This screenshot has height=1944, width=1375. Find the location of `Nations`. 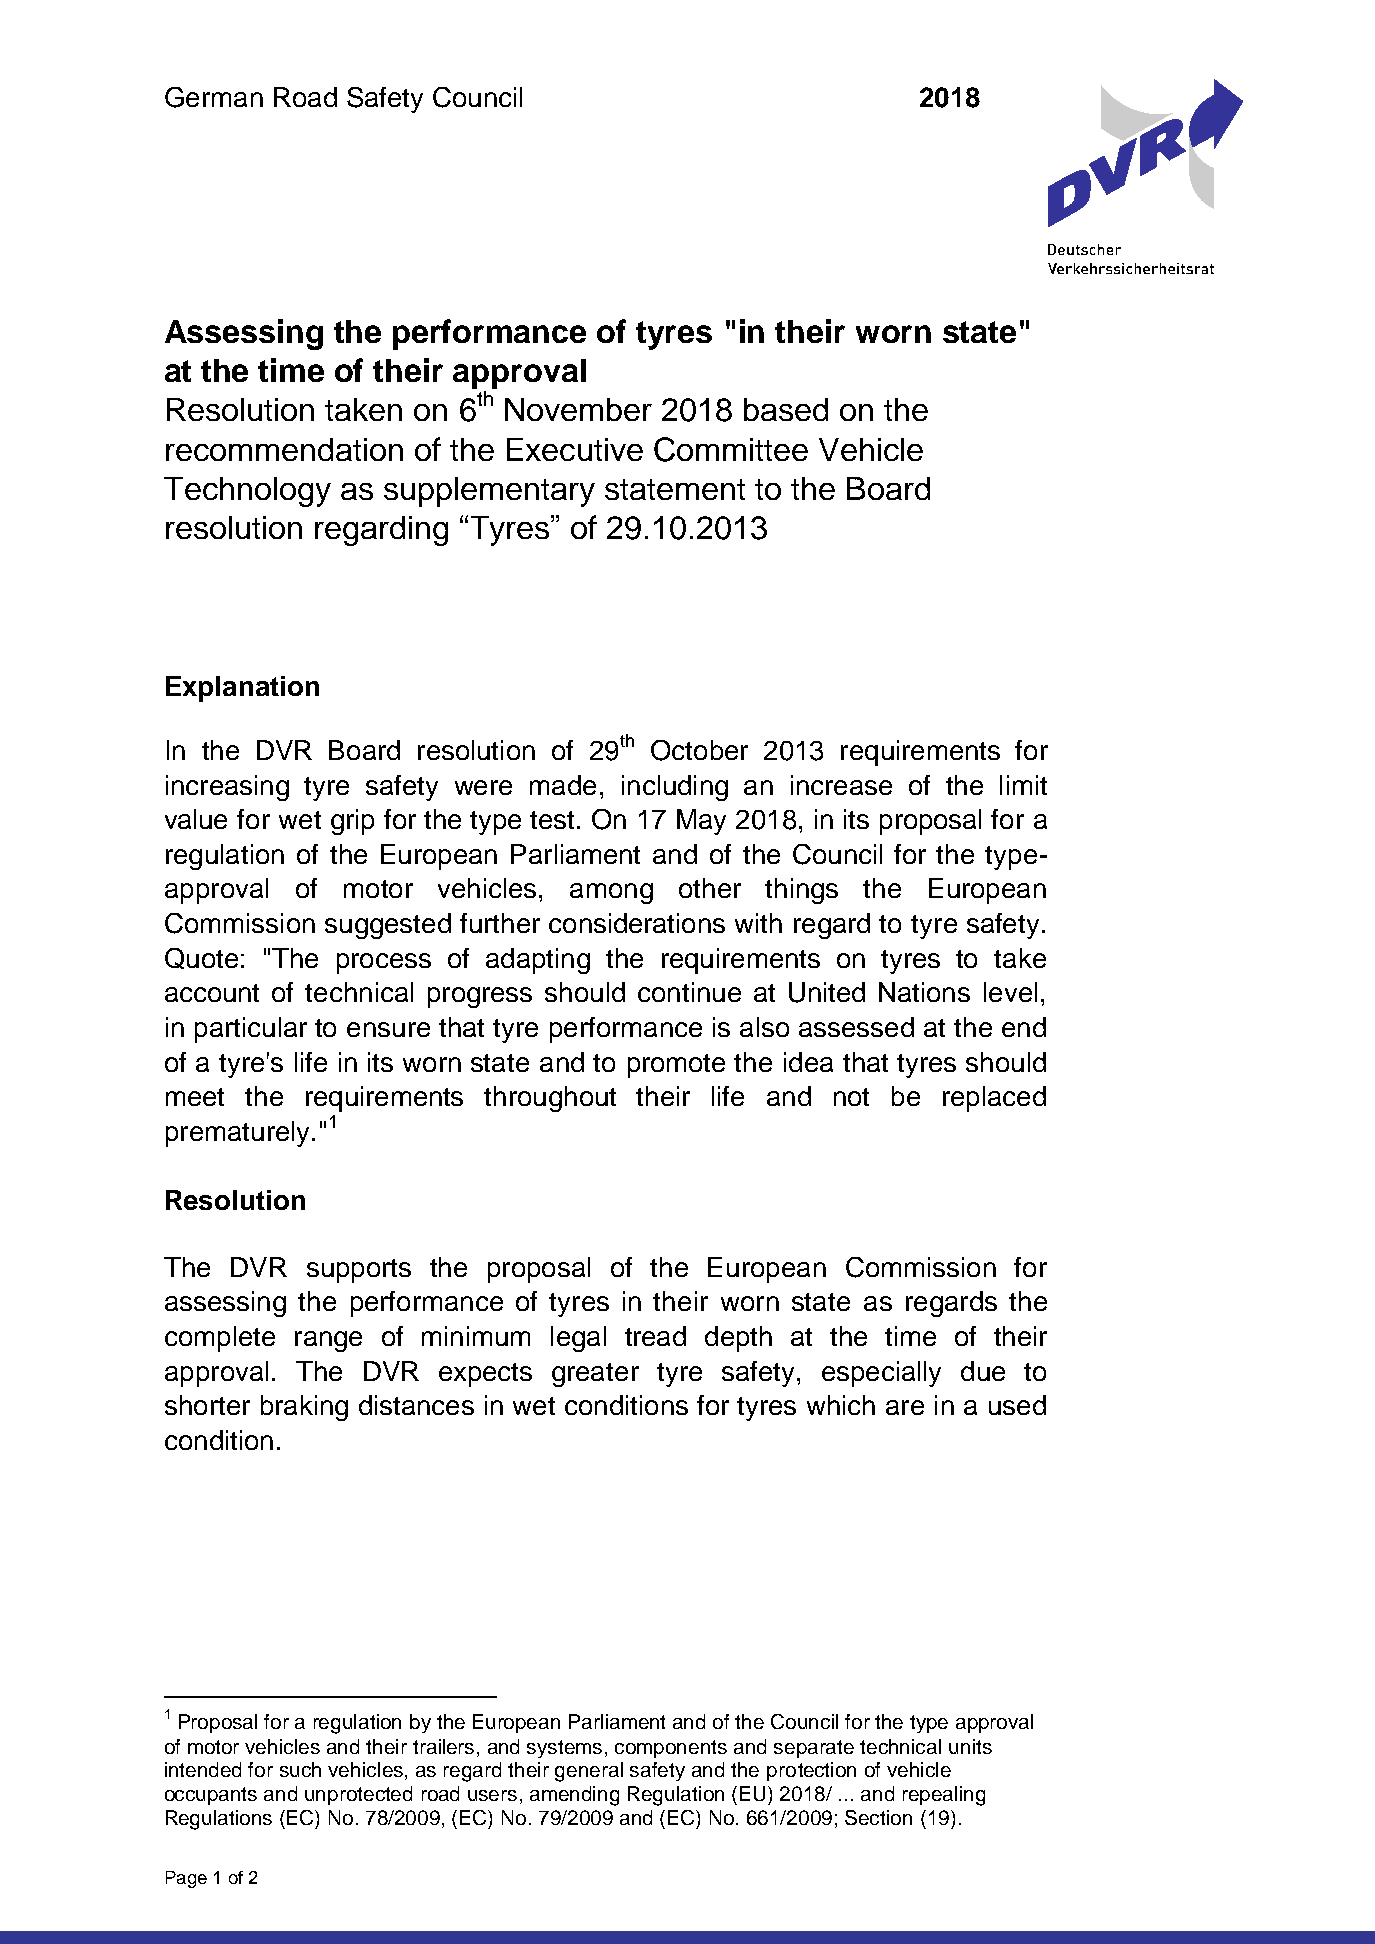

Nations is located at coordinates (924, 992).
